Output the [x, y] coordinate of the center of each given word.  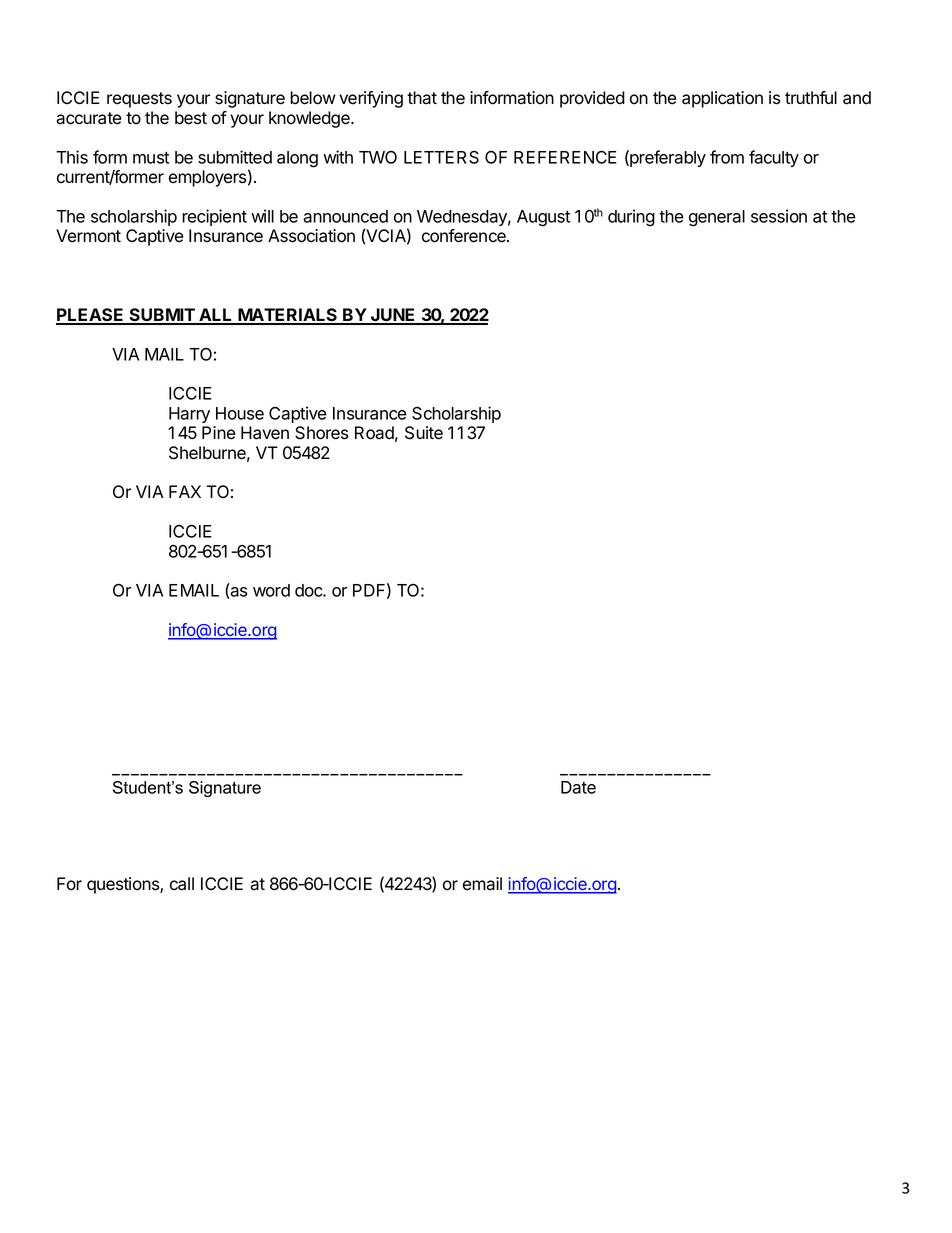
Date [578, 787]
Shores [322, 433]
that [422, 98]
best [191, 118]
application [722, 99]
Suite [424, 433]
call [182, 884]
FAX [185, 491]
